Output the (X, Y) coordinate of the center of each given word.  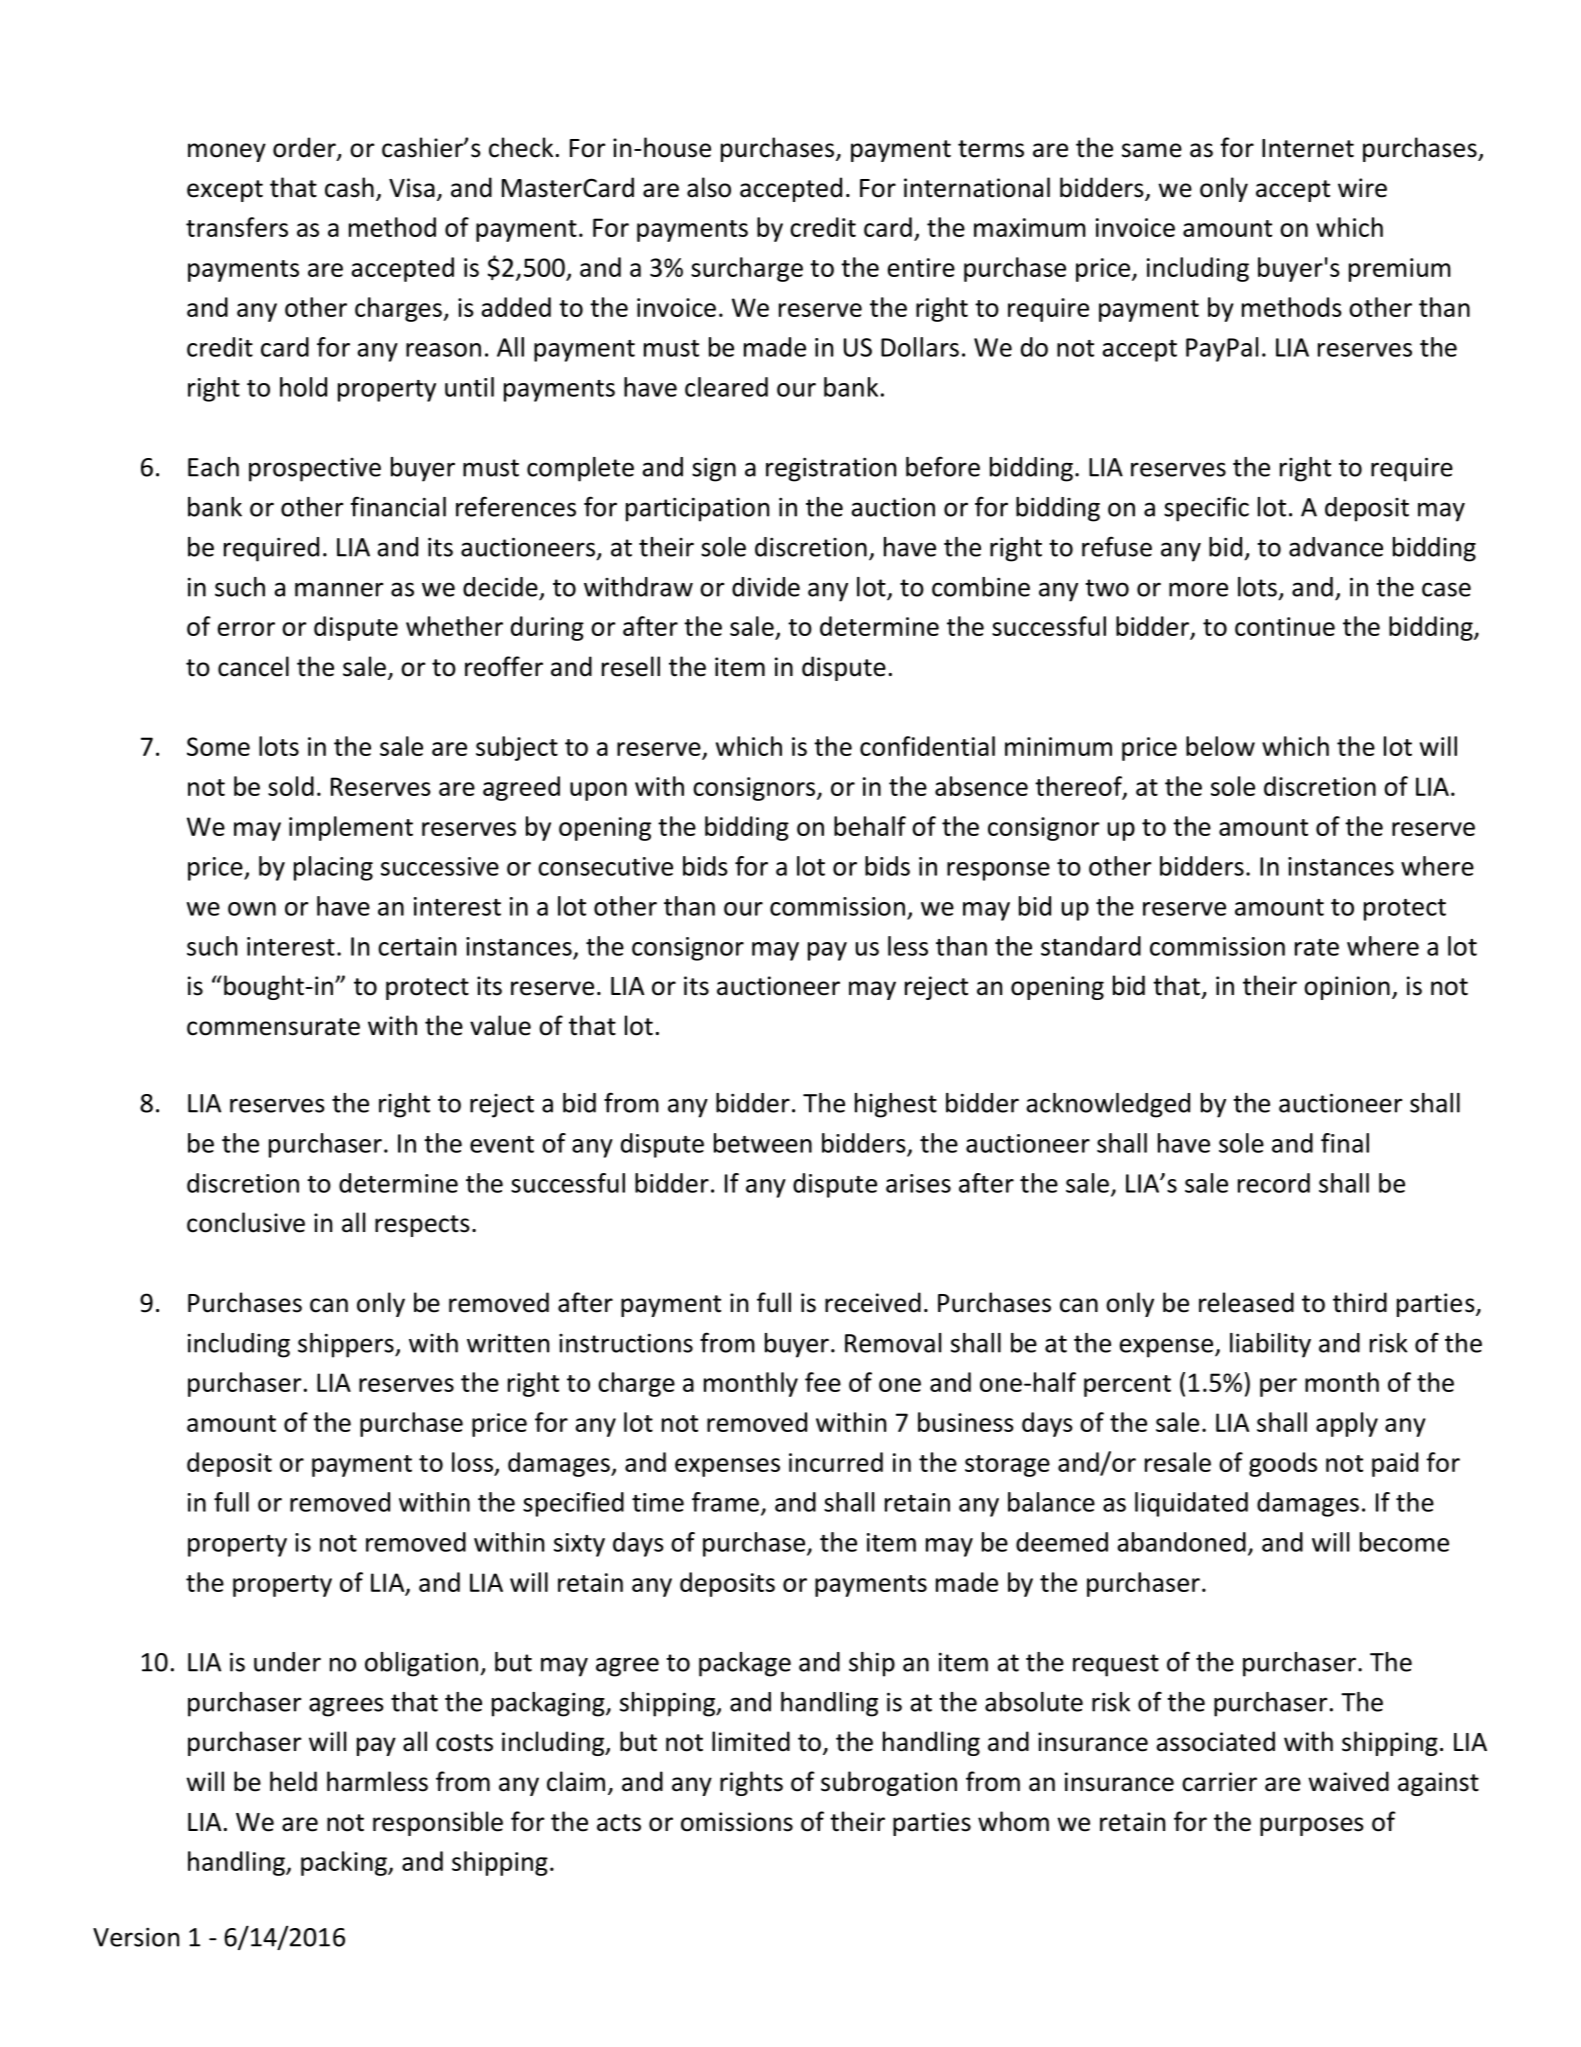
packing (345, 1863)
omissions (737, 1822)
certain (417, 946)
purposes (1312, 1826)
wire (1362, 188)
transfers (237, 227)
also (709, 187)
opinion (1347, 988)
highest (896, 1105)
